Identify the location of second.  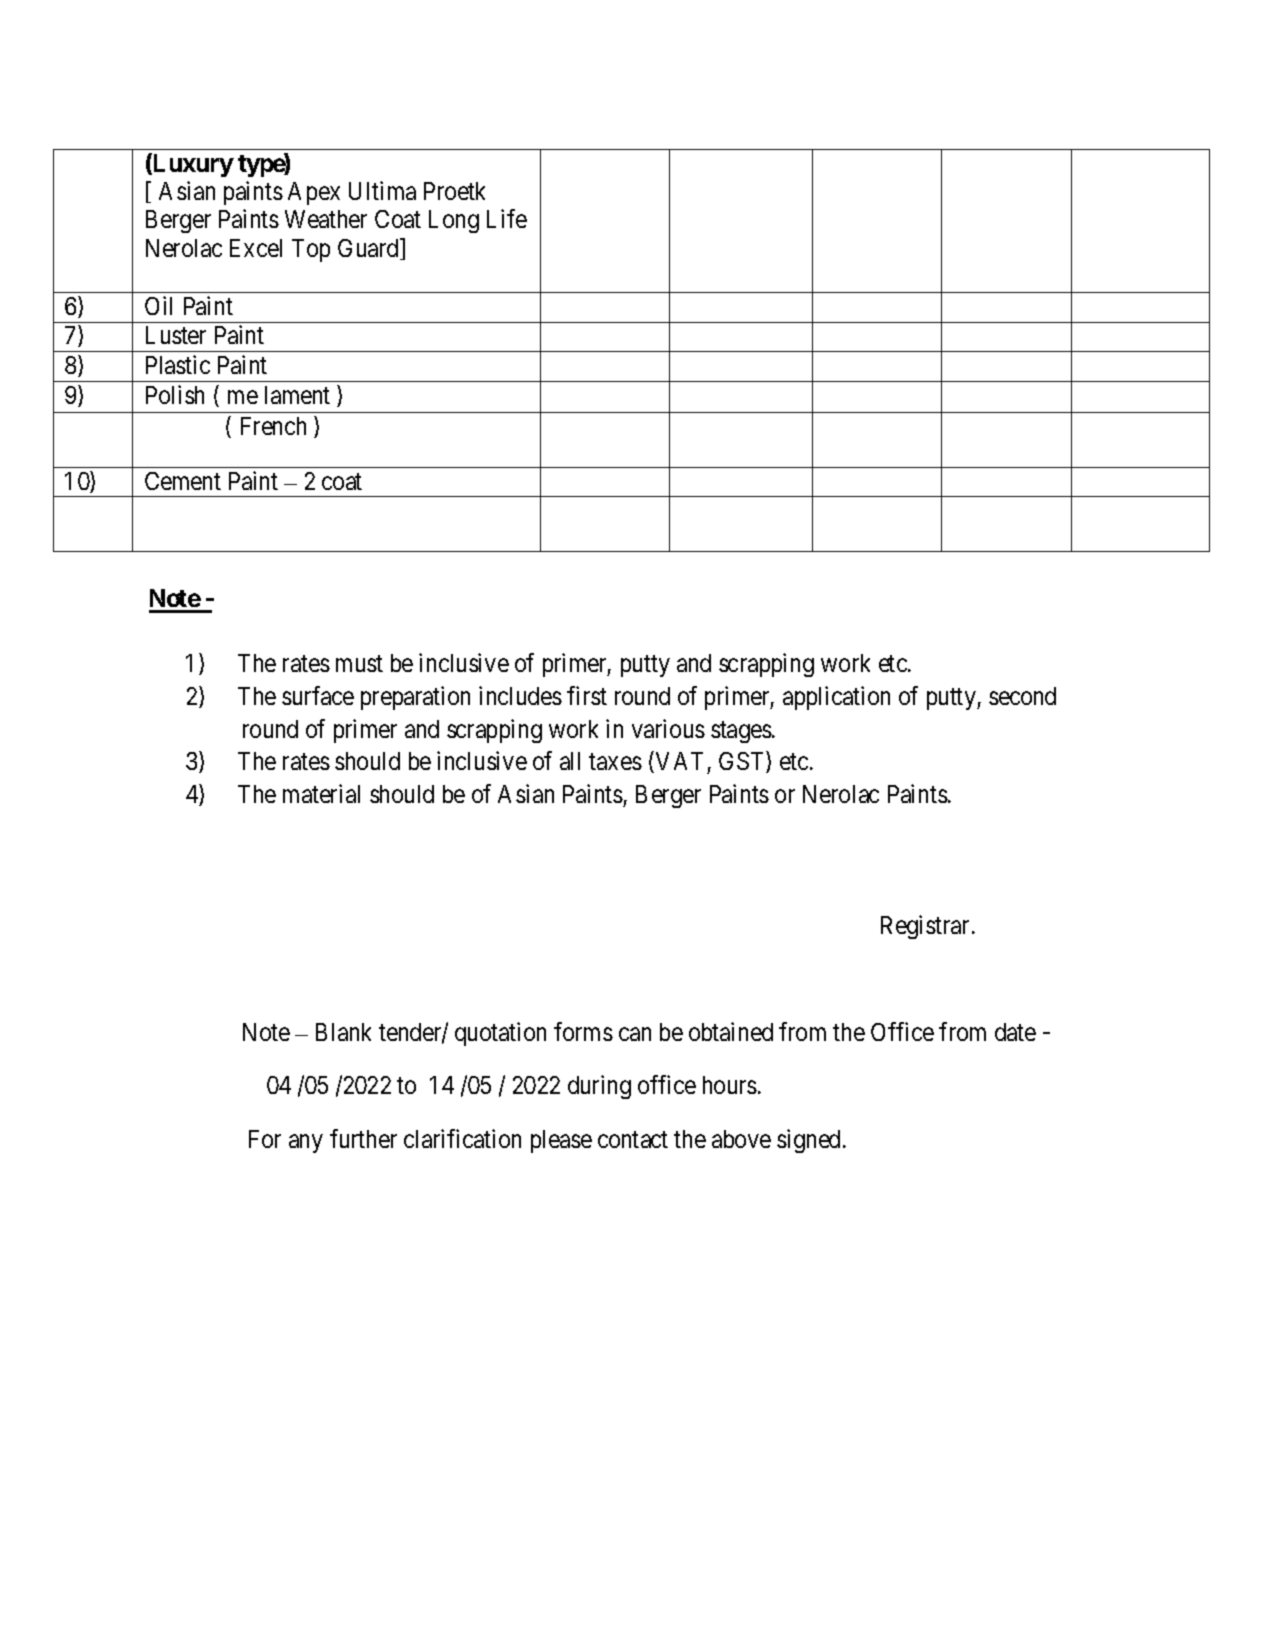
(1022, 696).
